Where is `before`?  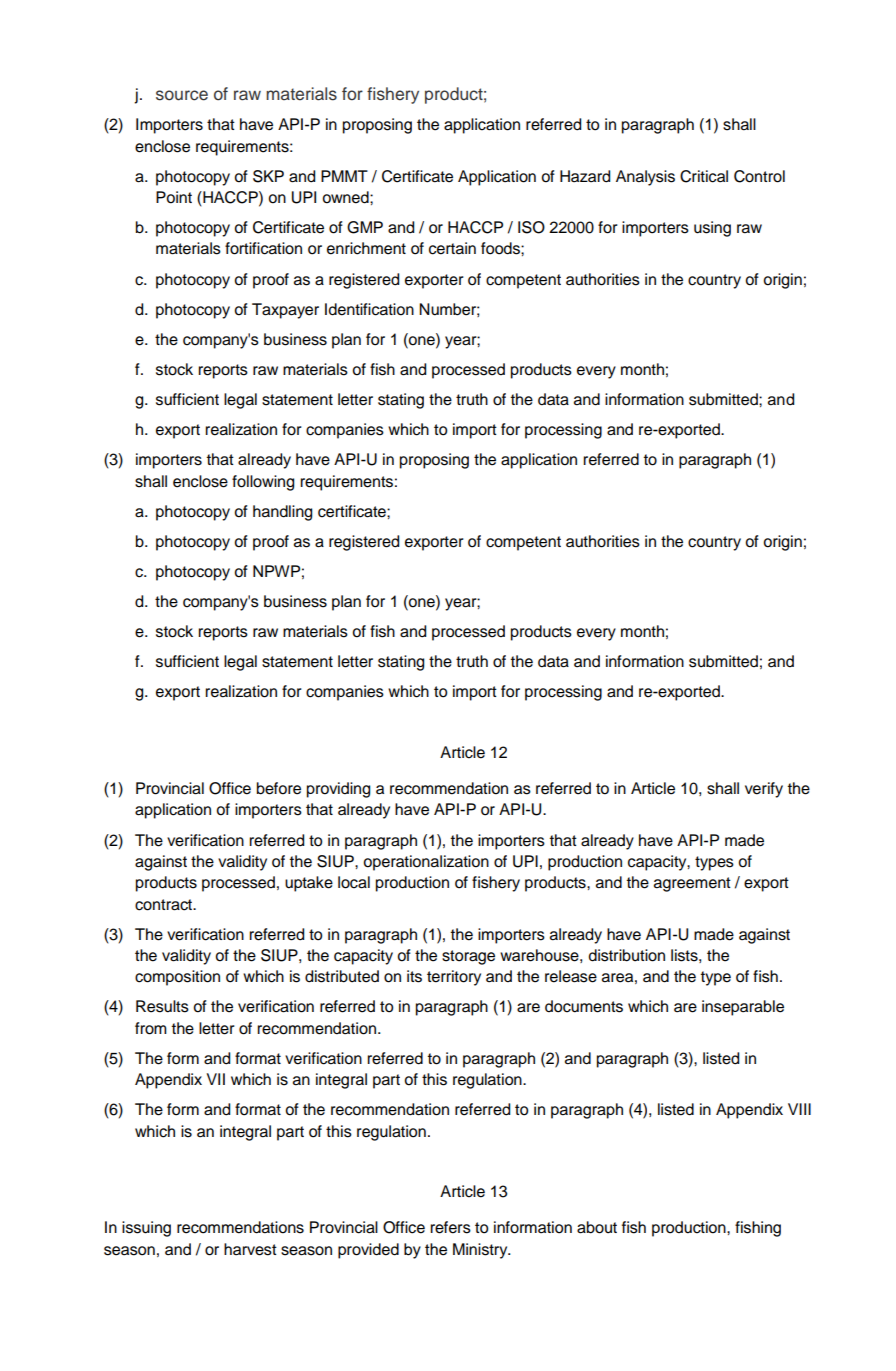 before is located at coordinates (279, 788).
